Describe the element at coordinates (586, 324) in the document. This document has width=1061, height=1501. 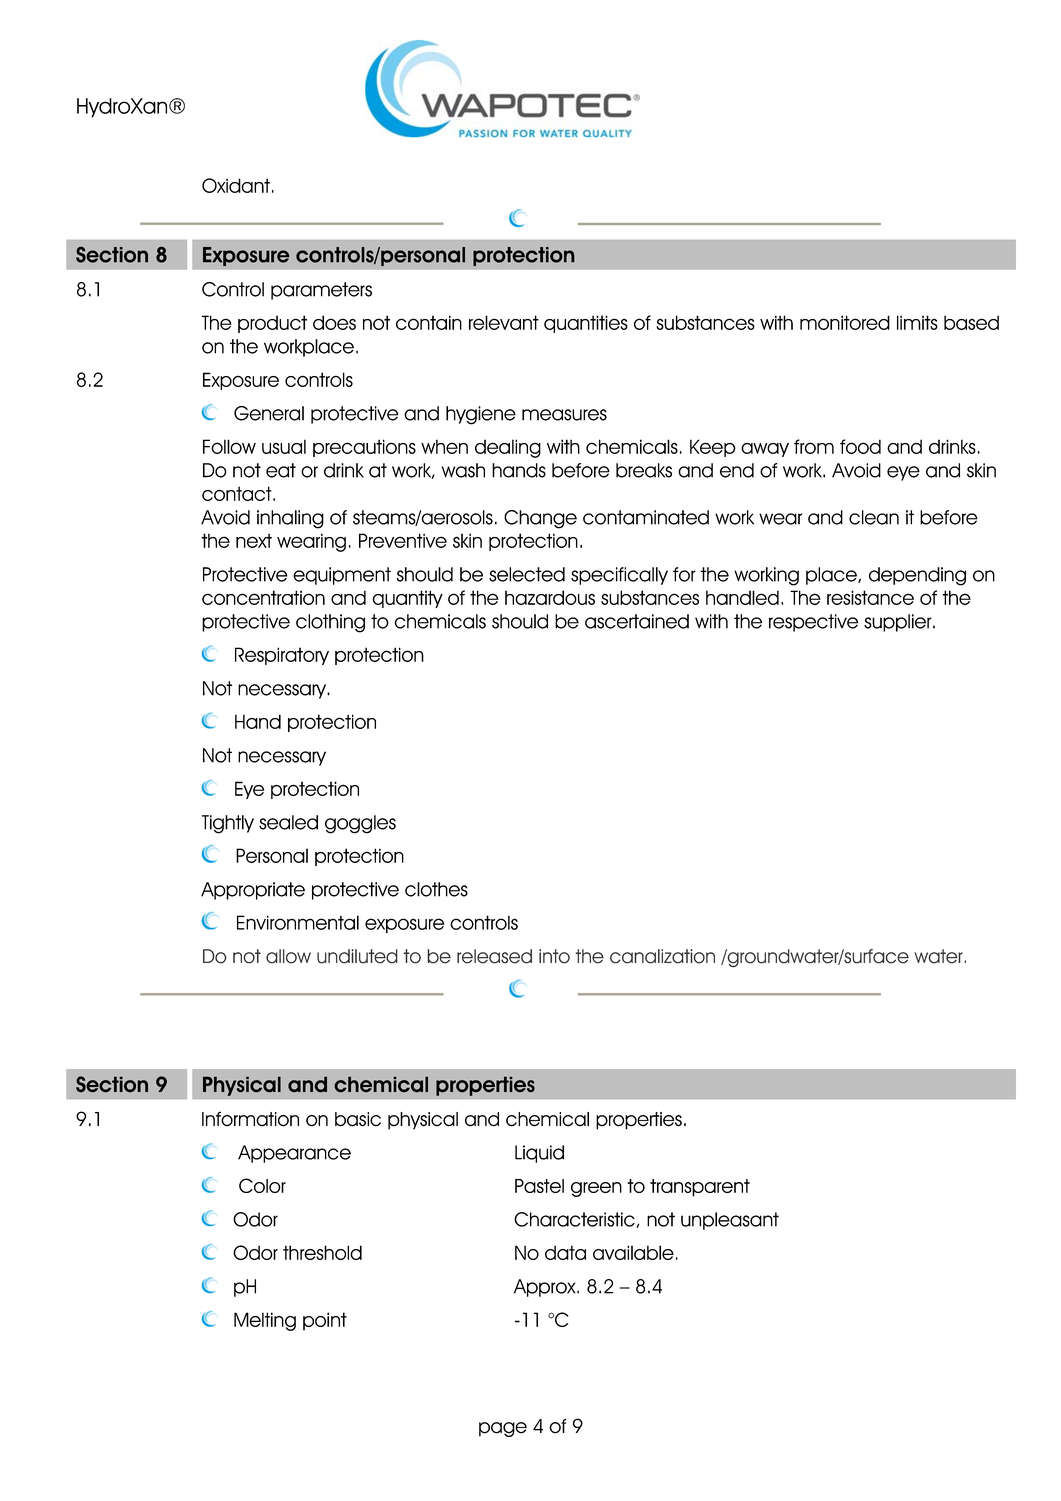
I see `quantities` at that location.
